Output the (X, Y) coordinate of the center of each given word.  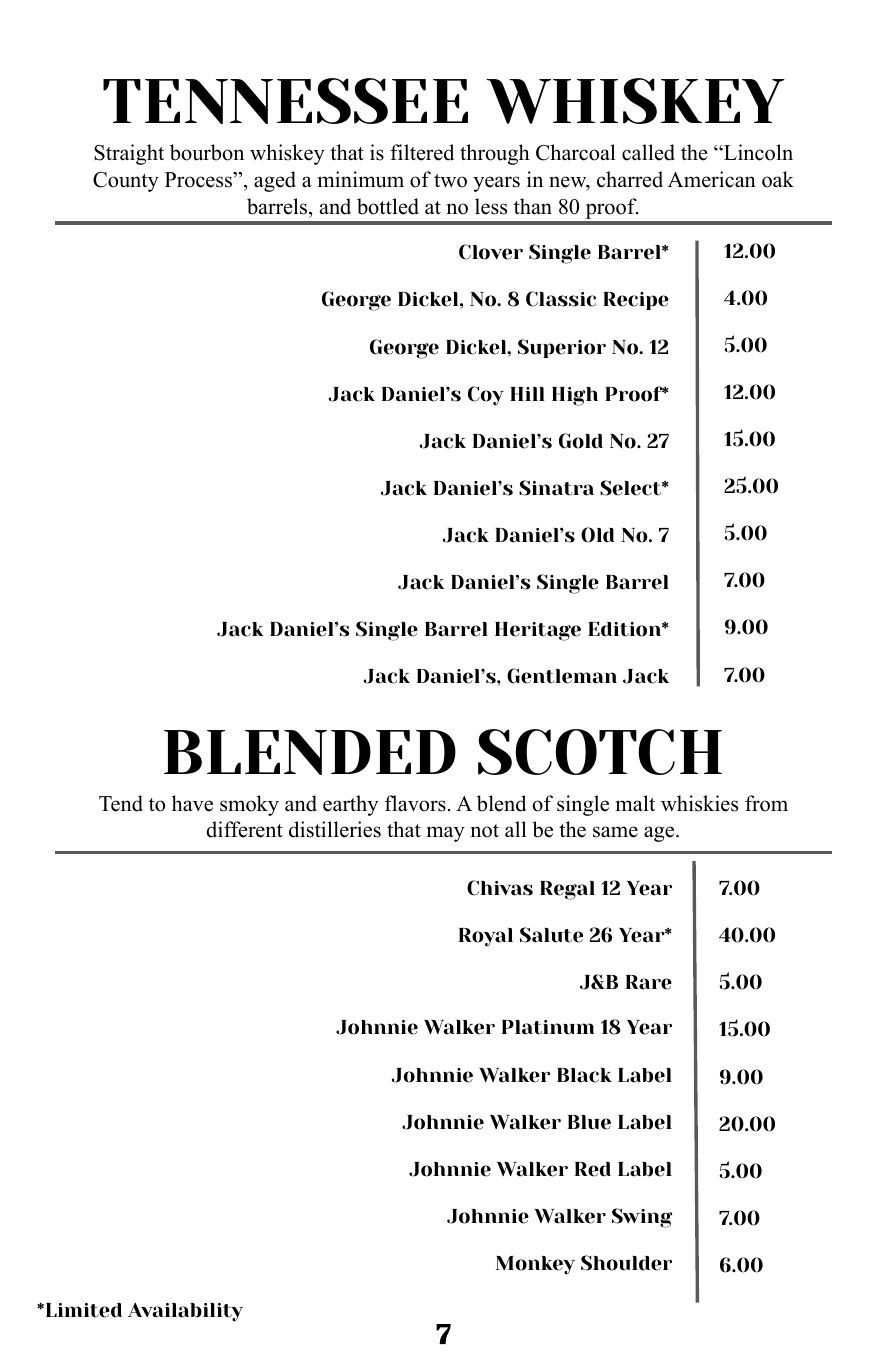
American (712, 179)
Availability (185, 1312)
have (192, 803)
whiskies (699, 803)
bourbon (207, 152)
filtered (422, 152)
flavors (415, 803)
